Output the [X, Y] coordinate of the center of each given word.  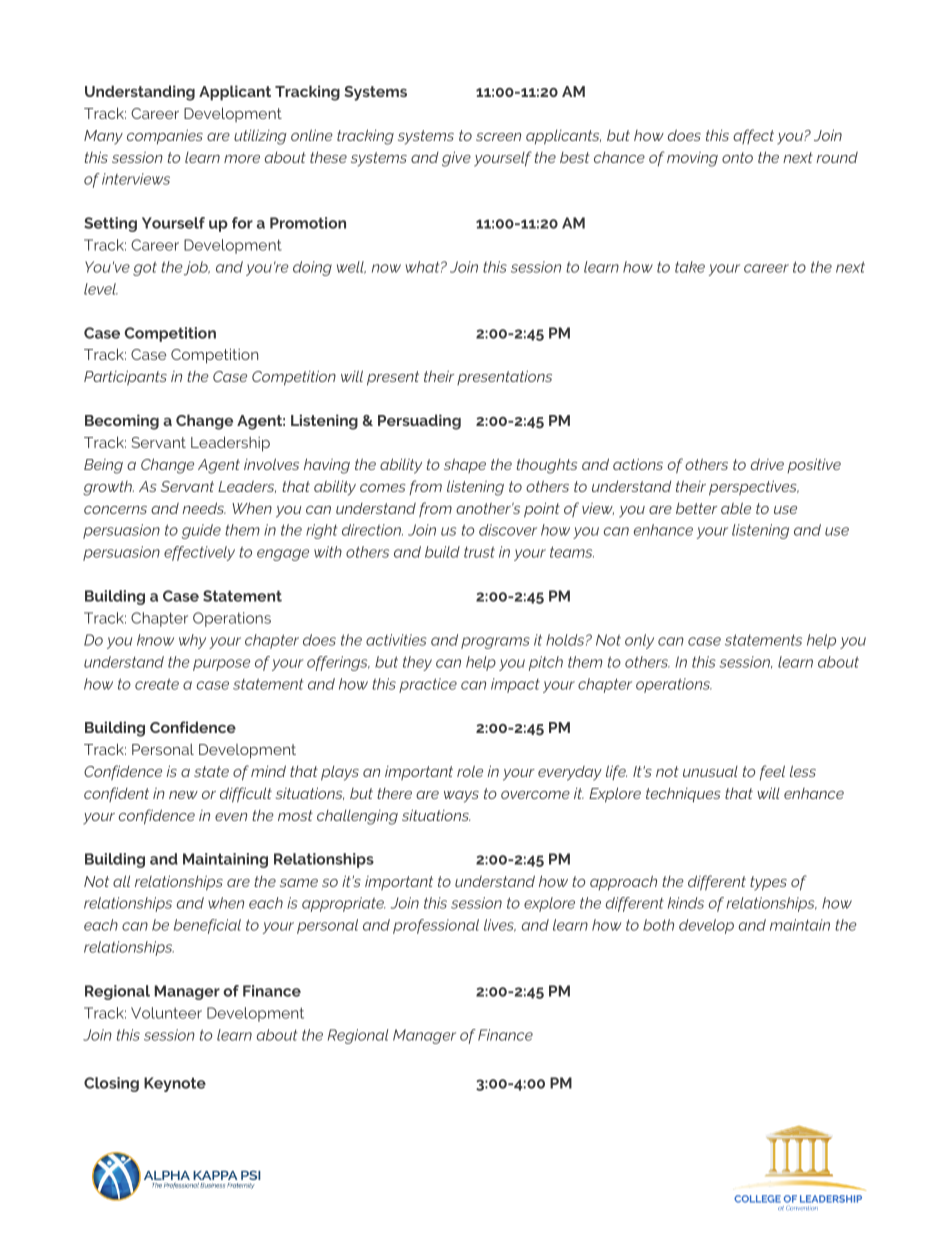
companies [165, 136]
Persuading [419, 422]
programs [495, 643]
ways [461, 797]
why [192, 641]
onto [737, 157]
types [768, 883]
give [456, 159]
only [639, 641]
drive [767, 464]
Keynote [175, 1084]
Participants [125, 377]
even [231, 817]
